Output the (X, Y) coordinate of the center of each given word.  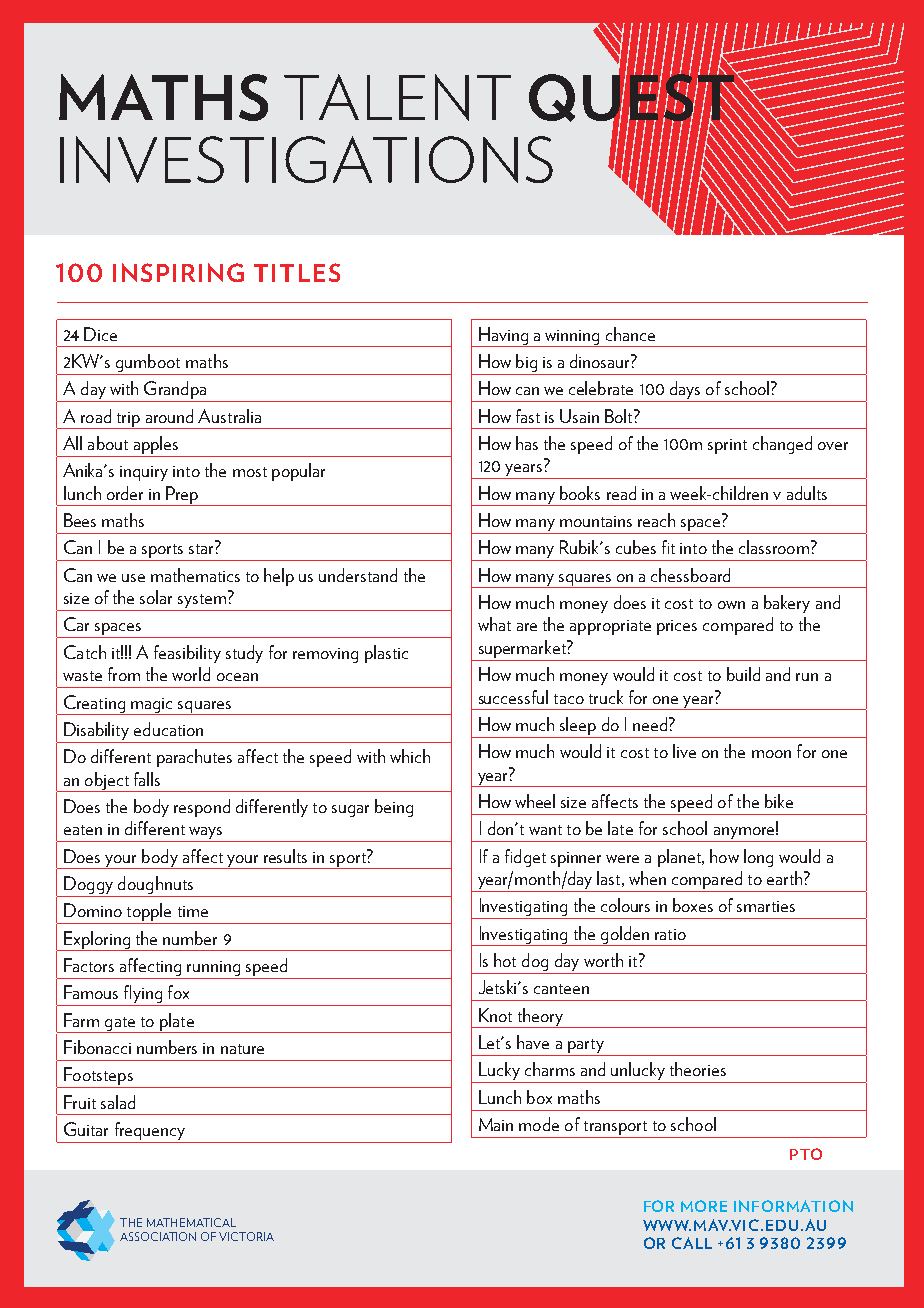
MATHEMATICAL (191, 1222)
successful (513, 697)
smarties (766, 906)
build (743, 674)
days (685, 391)
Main (496, 1124)
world (191, 674)
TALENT (397, 97)
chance (630, 334)
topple (149, 913)
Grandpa (175, 391)
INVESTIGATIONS (306, 159)
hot (505, 960)
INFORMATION (793, 1206)
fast (528, 416)
